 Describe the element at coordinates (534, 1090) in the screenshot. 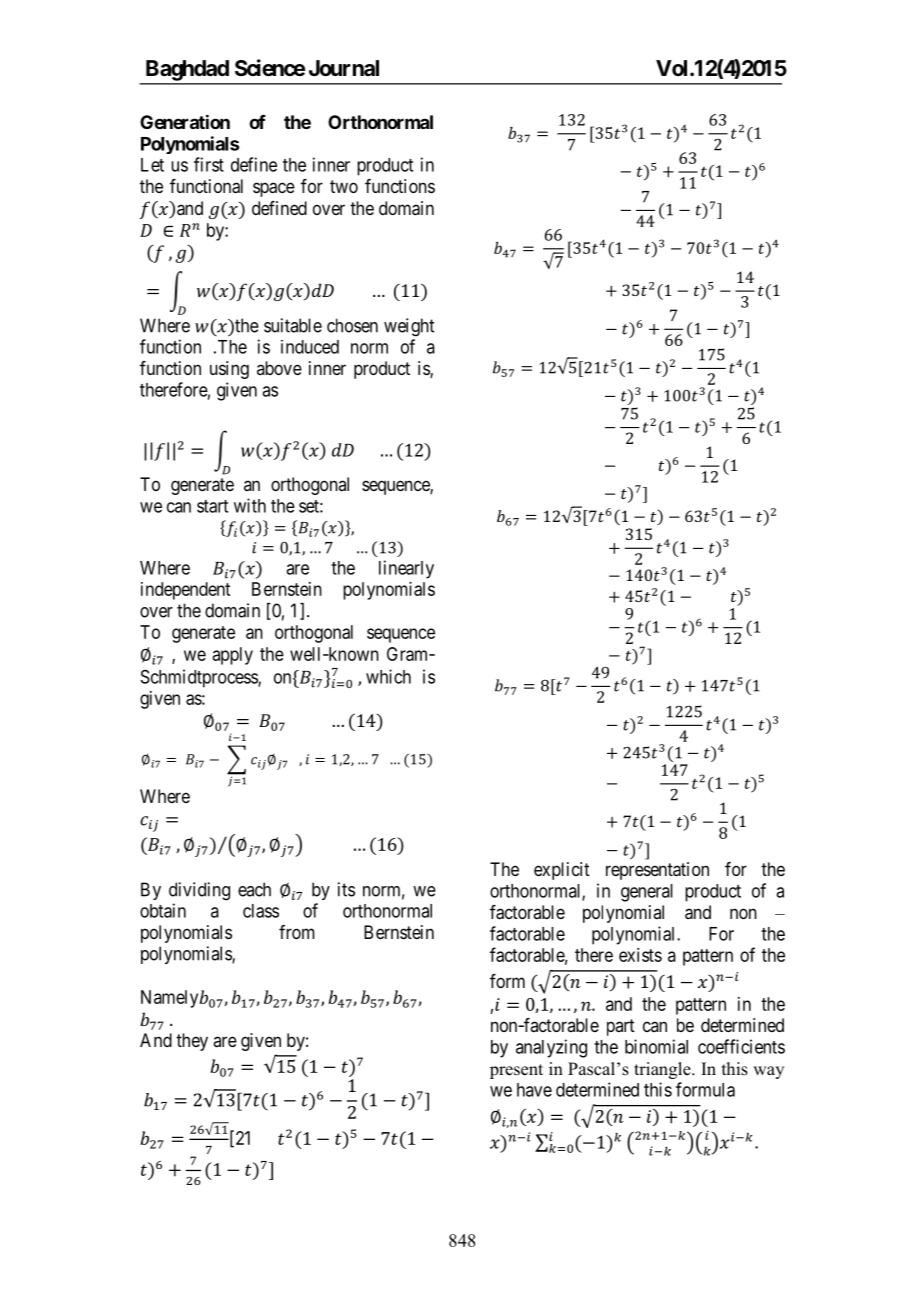

I see `have` at that location.
